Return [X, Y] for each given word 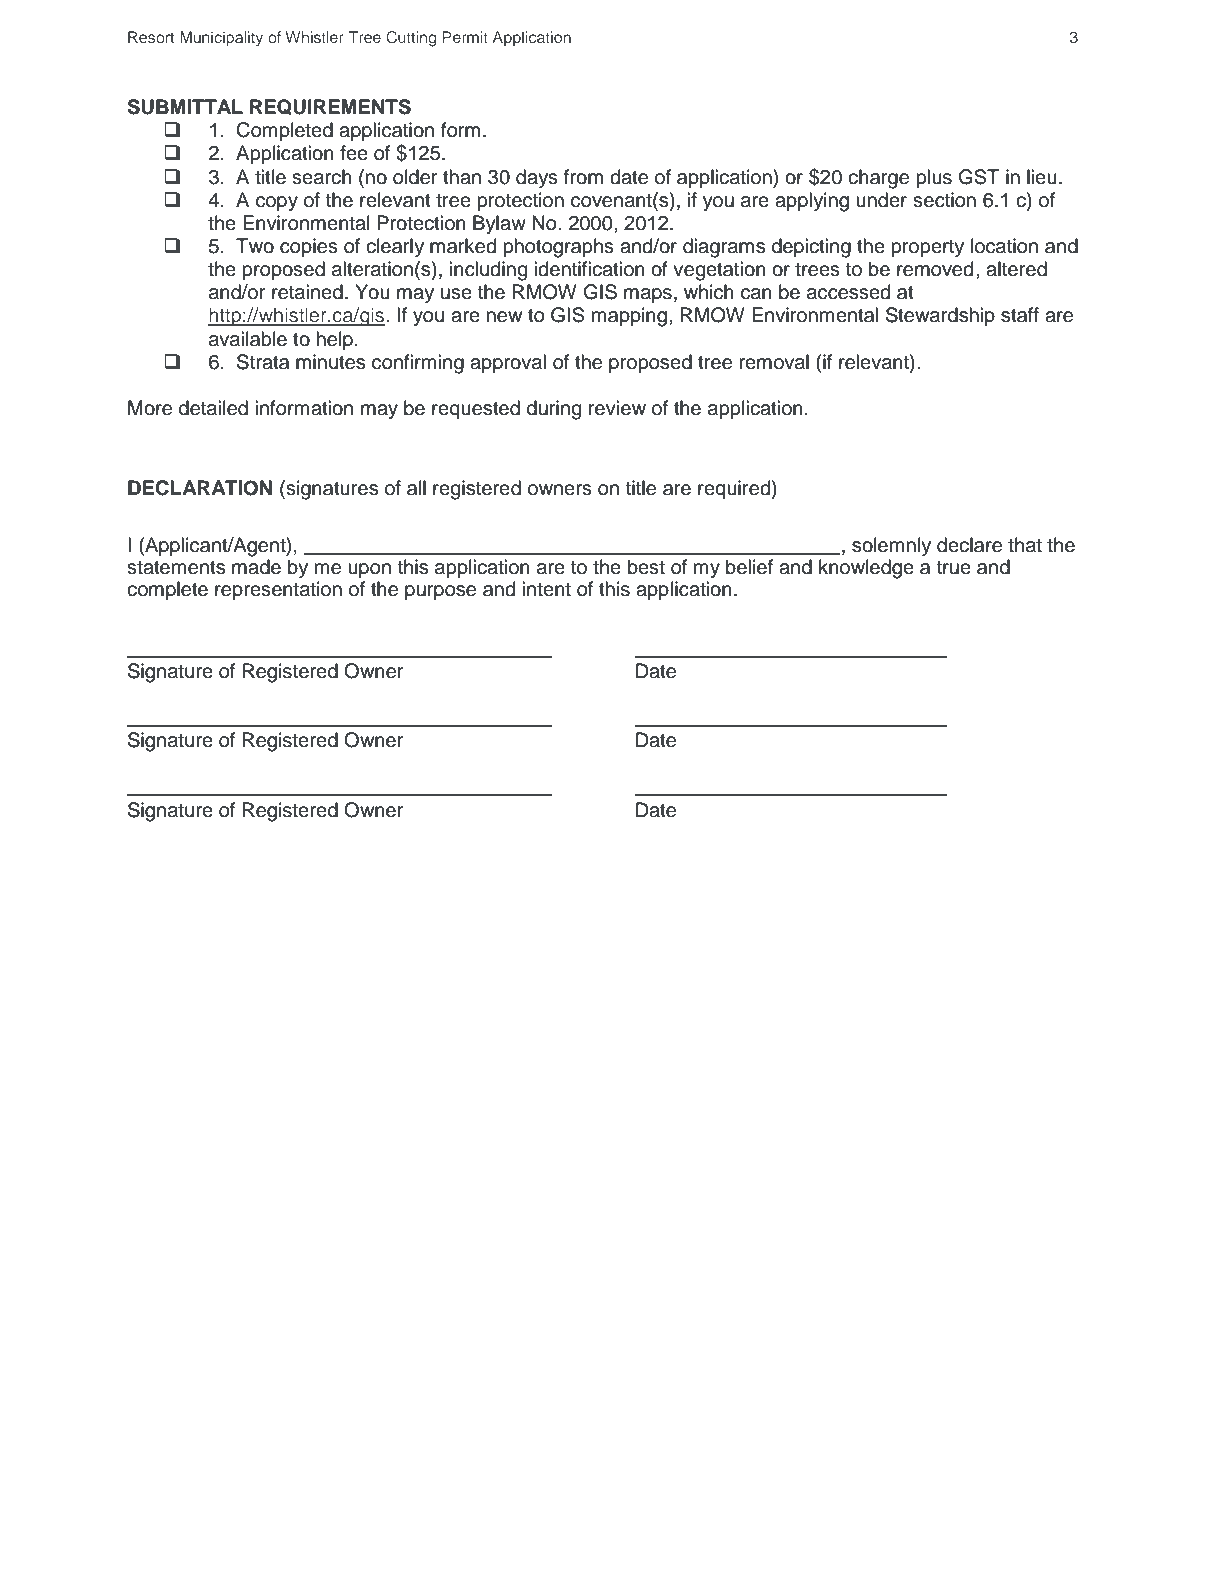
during [554, 410]
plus [934, 178]
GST [979, 177]
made [256, 567]
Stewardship [940, 316]
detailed [213, 408]
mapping [629, 317]
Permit [465, 37]
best [646, 567]
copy [277, 204]
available [248, 339]
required [734, 489]
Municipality [221, 39]
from [583, 177]
